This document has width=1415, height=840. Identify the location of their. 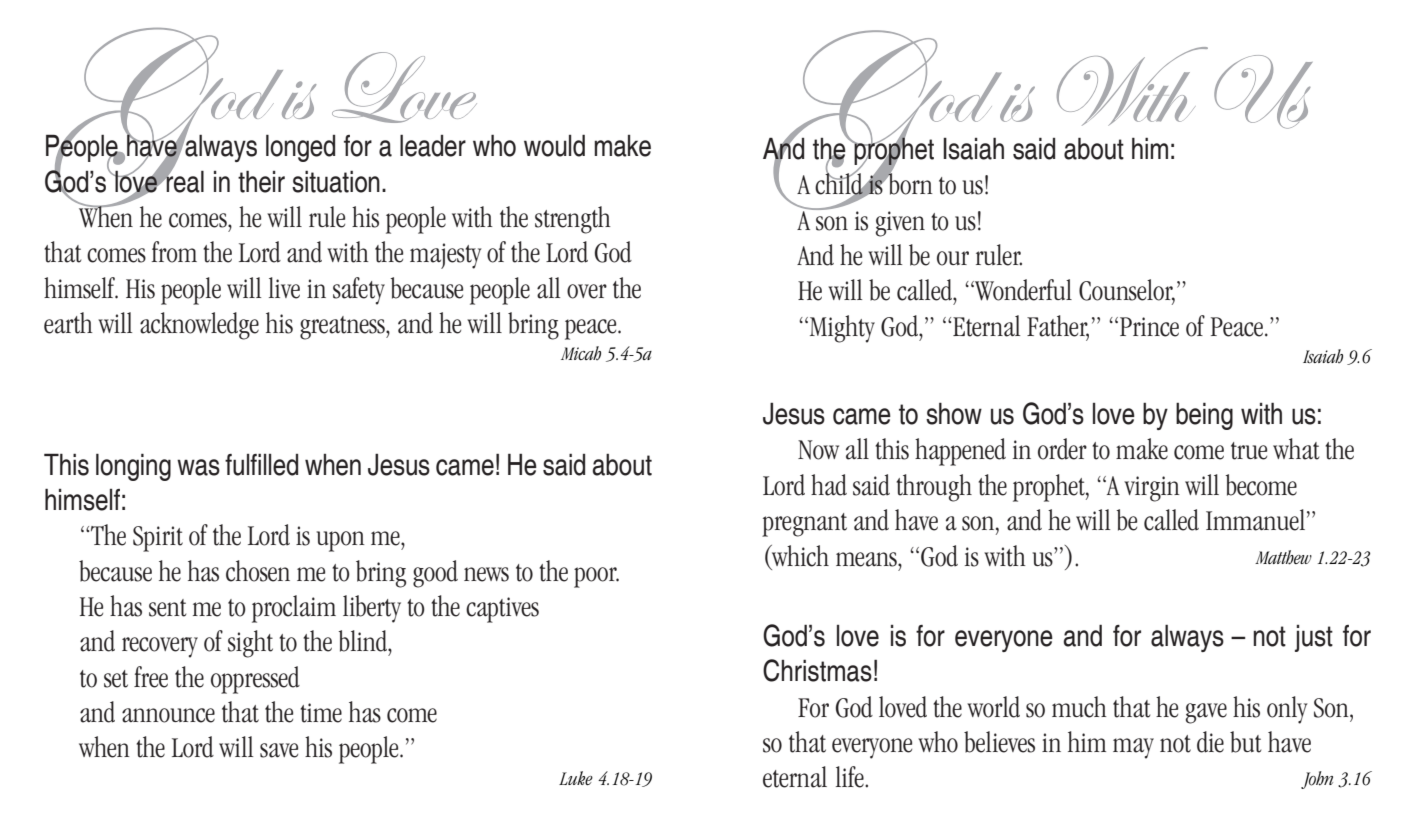
(261, 181).
